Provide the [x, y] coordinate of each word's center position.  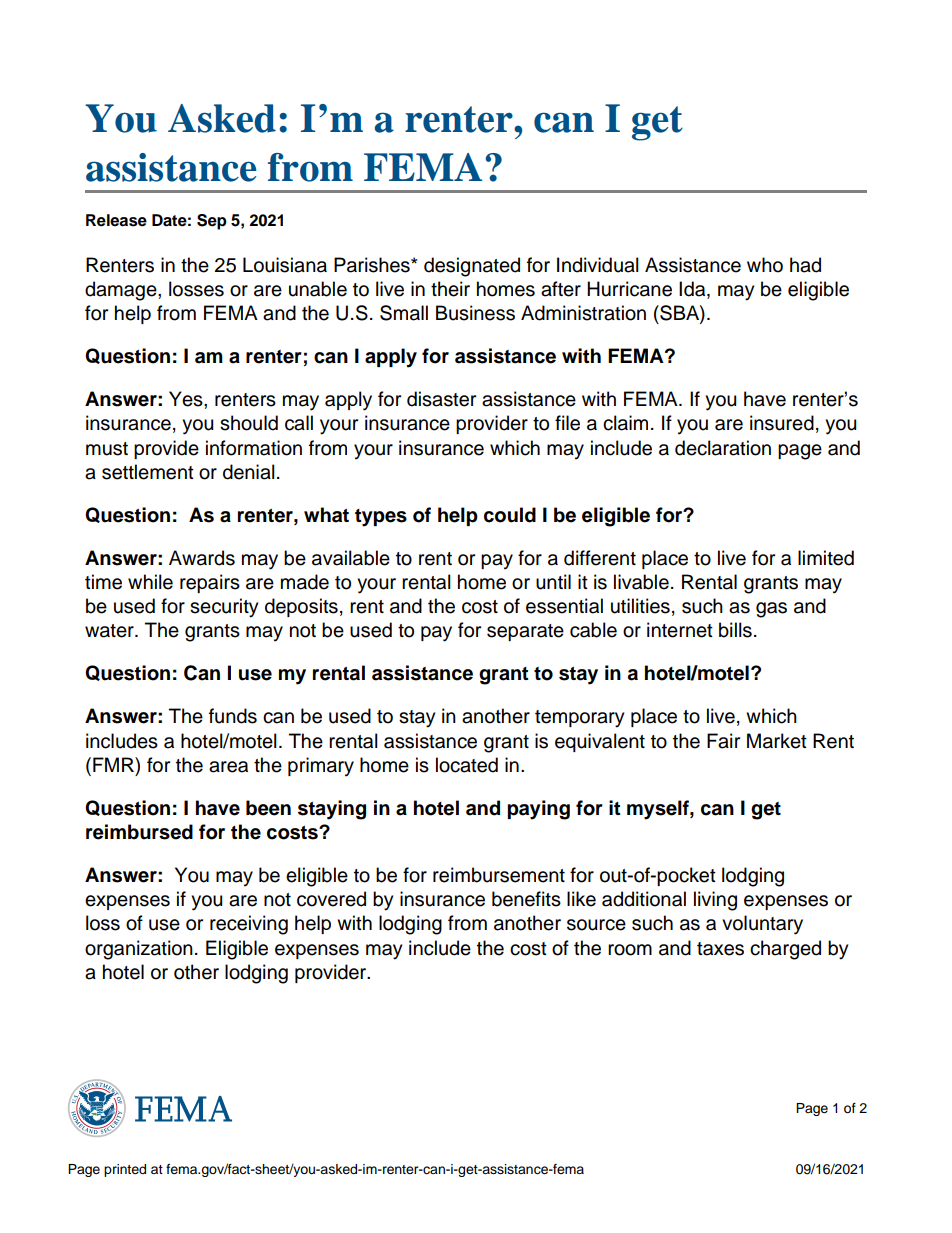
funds [233, 716]
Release [116, 220]
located [467, 765]
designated [472, 267]
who [765, 265]
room [630, 950]
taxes [720, 949]
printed [125, 1170]
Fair [723, 741]
